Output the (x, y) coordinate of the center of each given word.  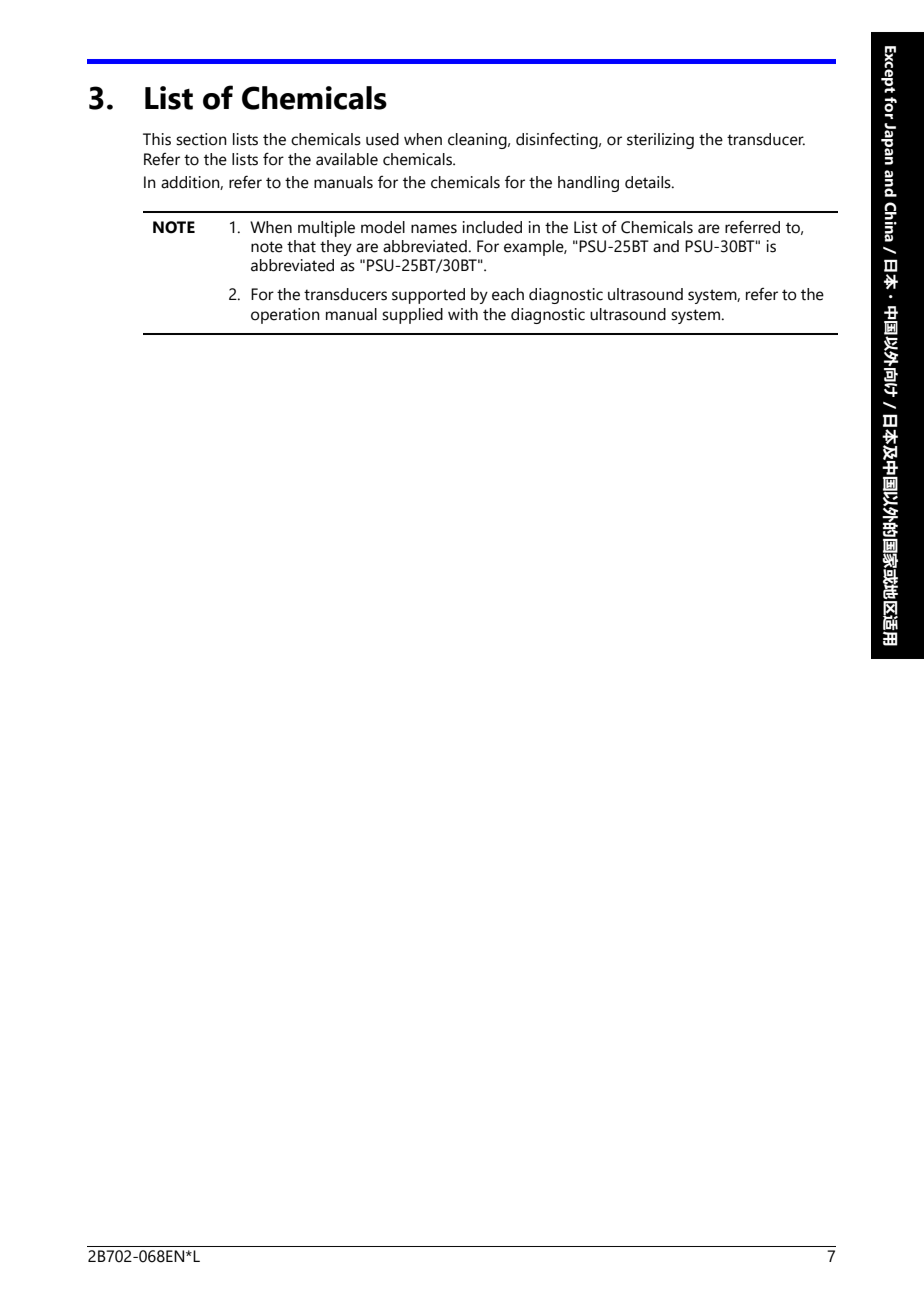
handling (588, 184)
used (382, 139)
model (383, 227)
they (336, 248)
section (201, 139)
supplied (412, 316)
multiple (326, 229)
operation (285, 316)
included (492, 227)
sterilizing (660, 141)
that (301, 246)
